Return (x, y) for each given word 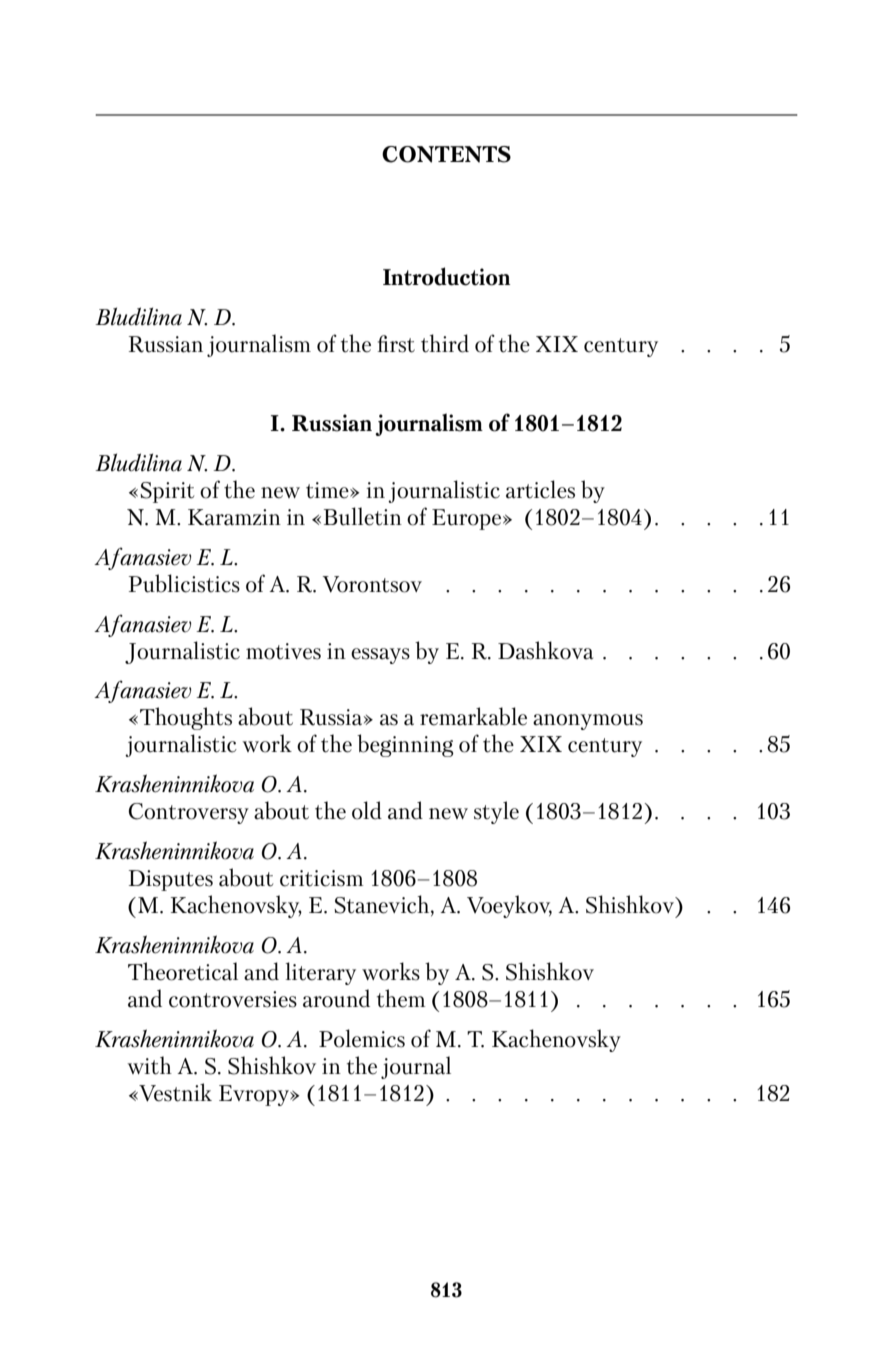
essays (380, 656)
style (496, 812)
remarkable (473, 716)
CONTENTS (446, 154)
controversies (233, 999)
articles (540, 489)
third (445, 343)
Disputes (171, 880)
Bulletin (363, 516)
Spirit (167, 492)
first (396, 344)
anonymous (588, 722)
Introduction (446, 276)
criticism (321, 878)
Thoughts (186, 718)
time (328, 490)
